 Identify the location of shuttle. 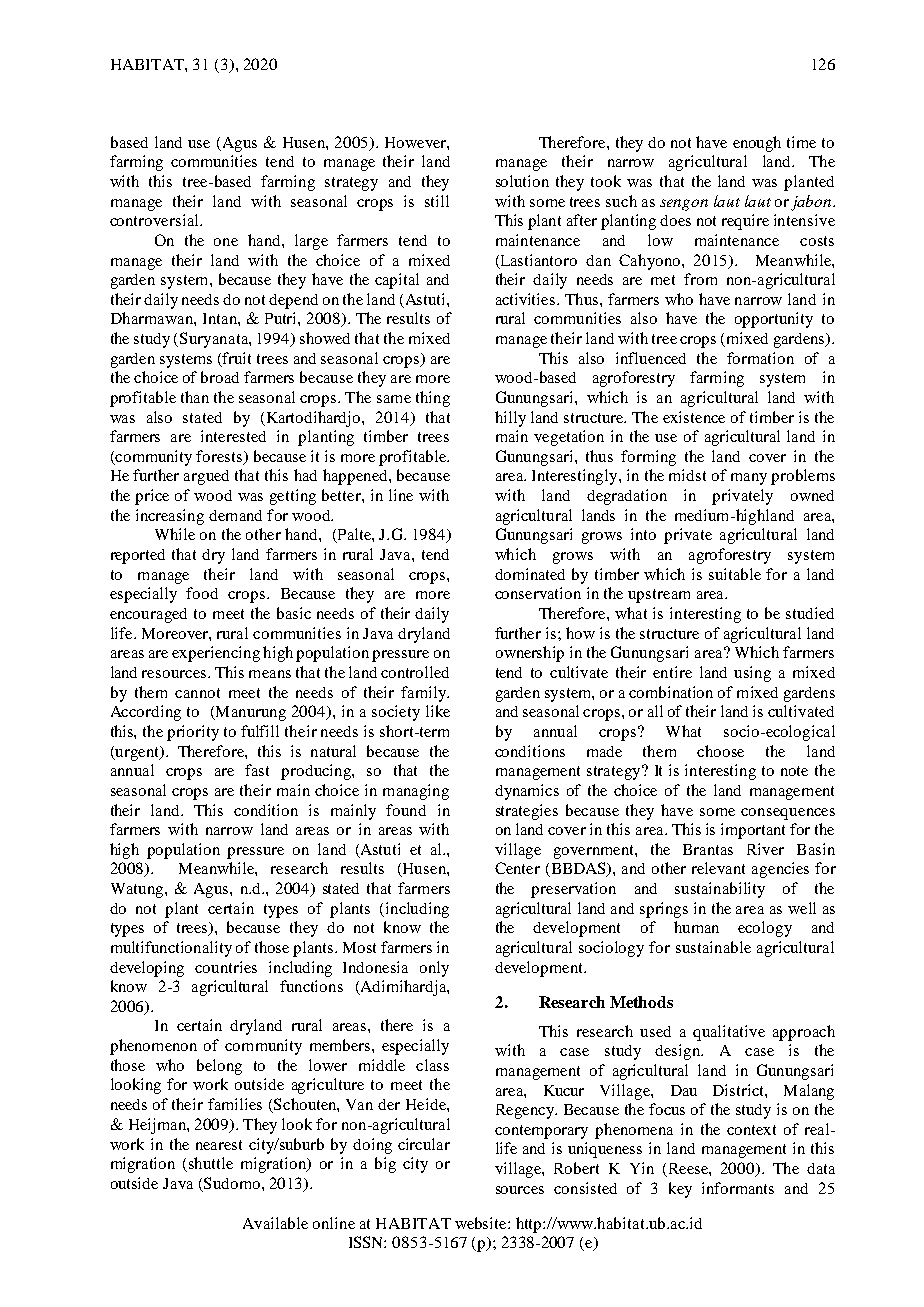
(211, 1163).
